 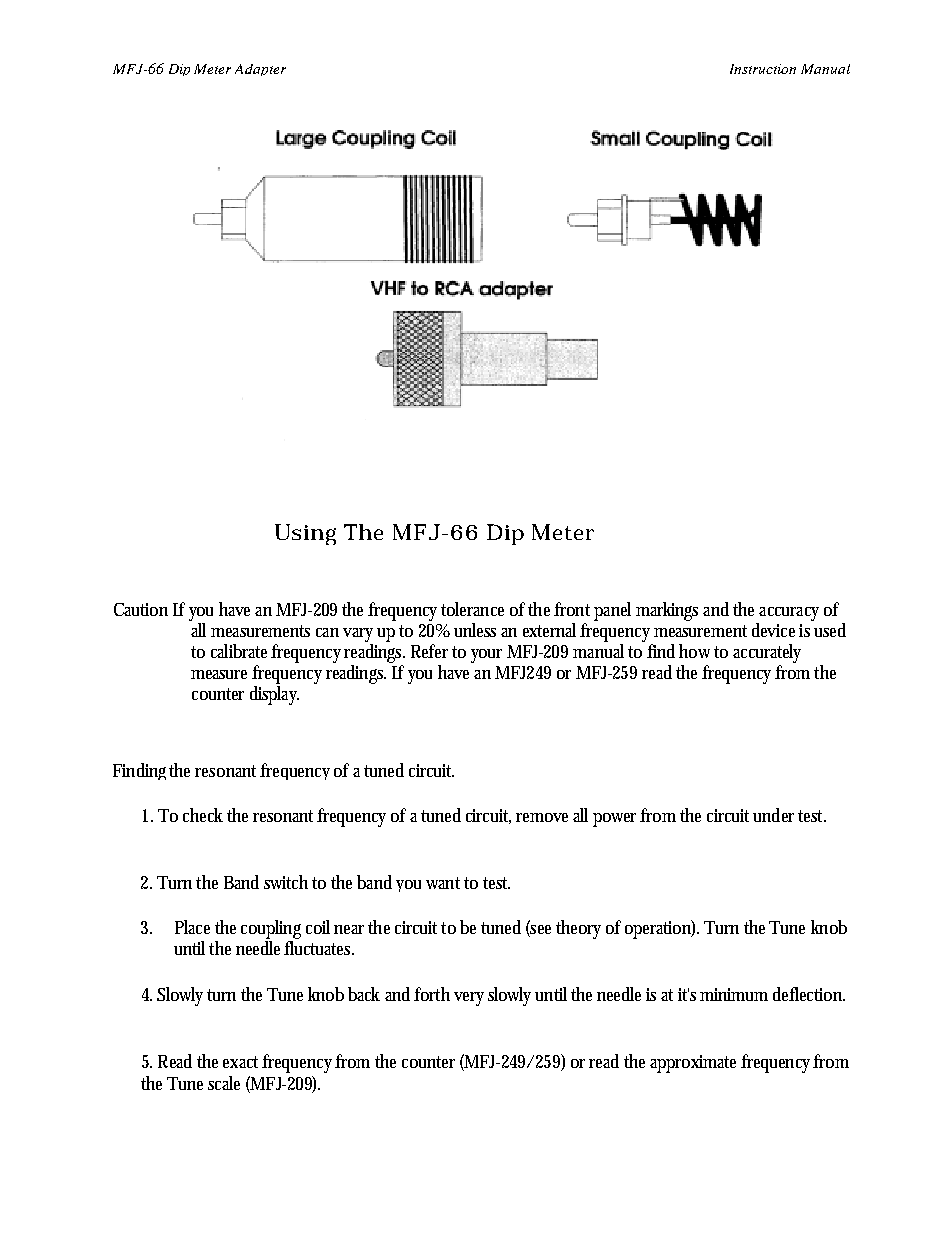 I want to click on very, so click(x=469, y=999).
